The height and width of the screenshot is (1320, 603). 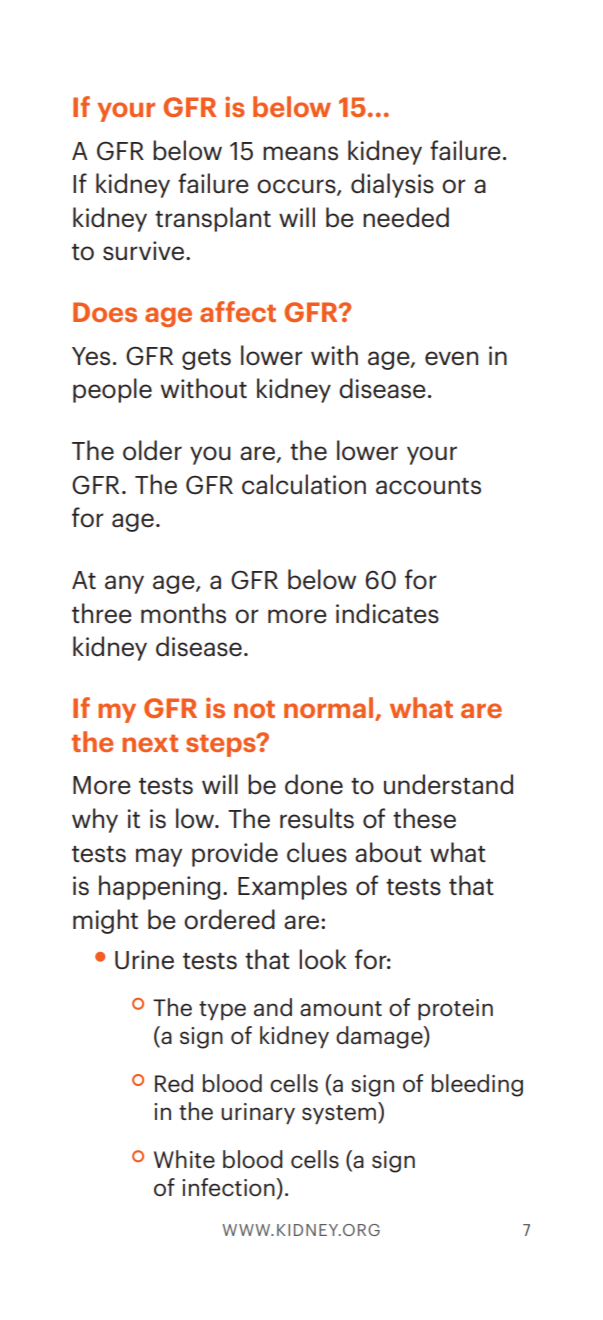 I want to click on urinary, so click(x=258, y=1113).
